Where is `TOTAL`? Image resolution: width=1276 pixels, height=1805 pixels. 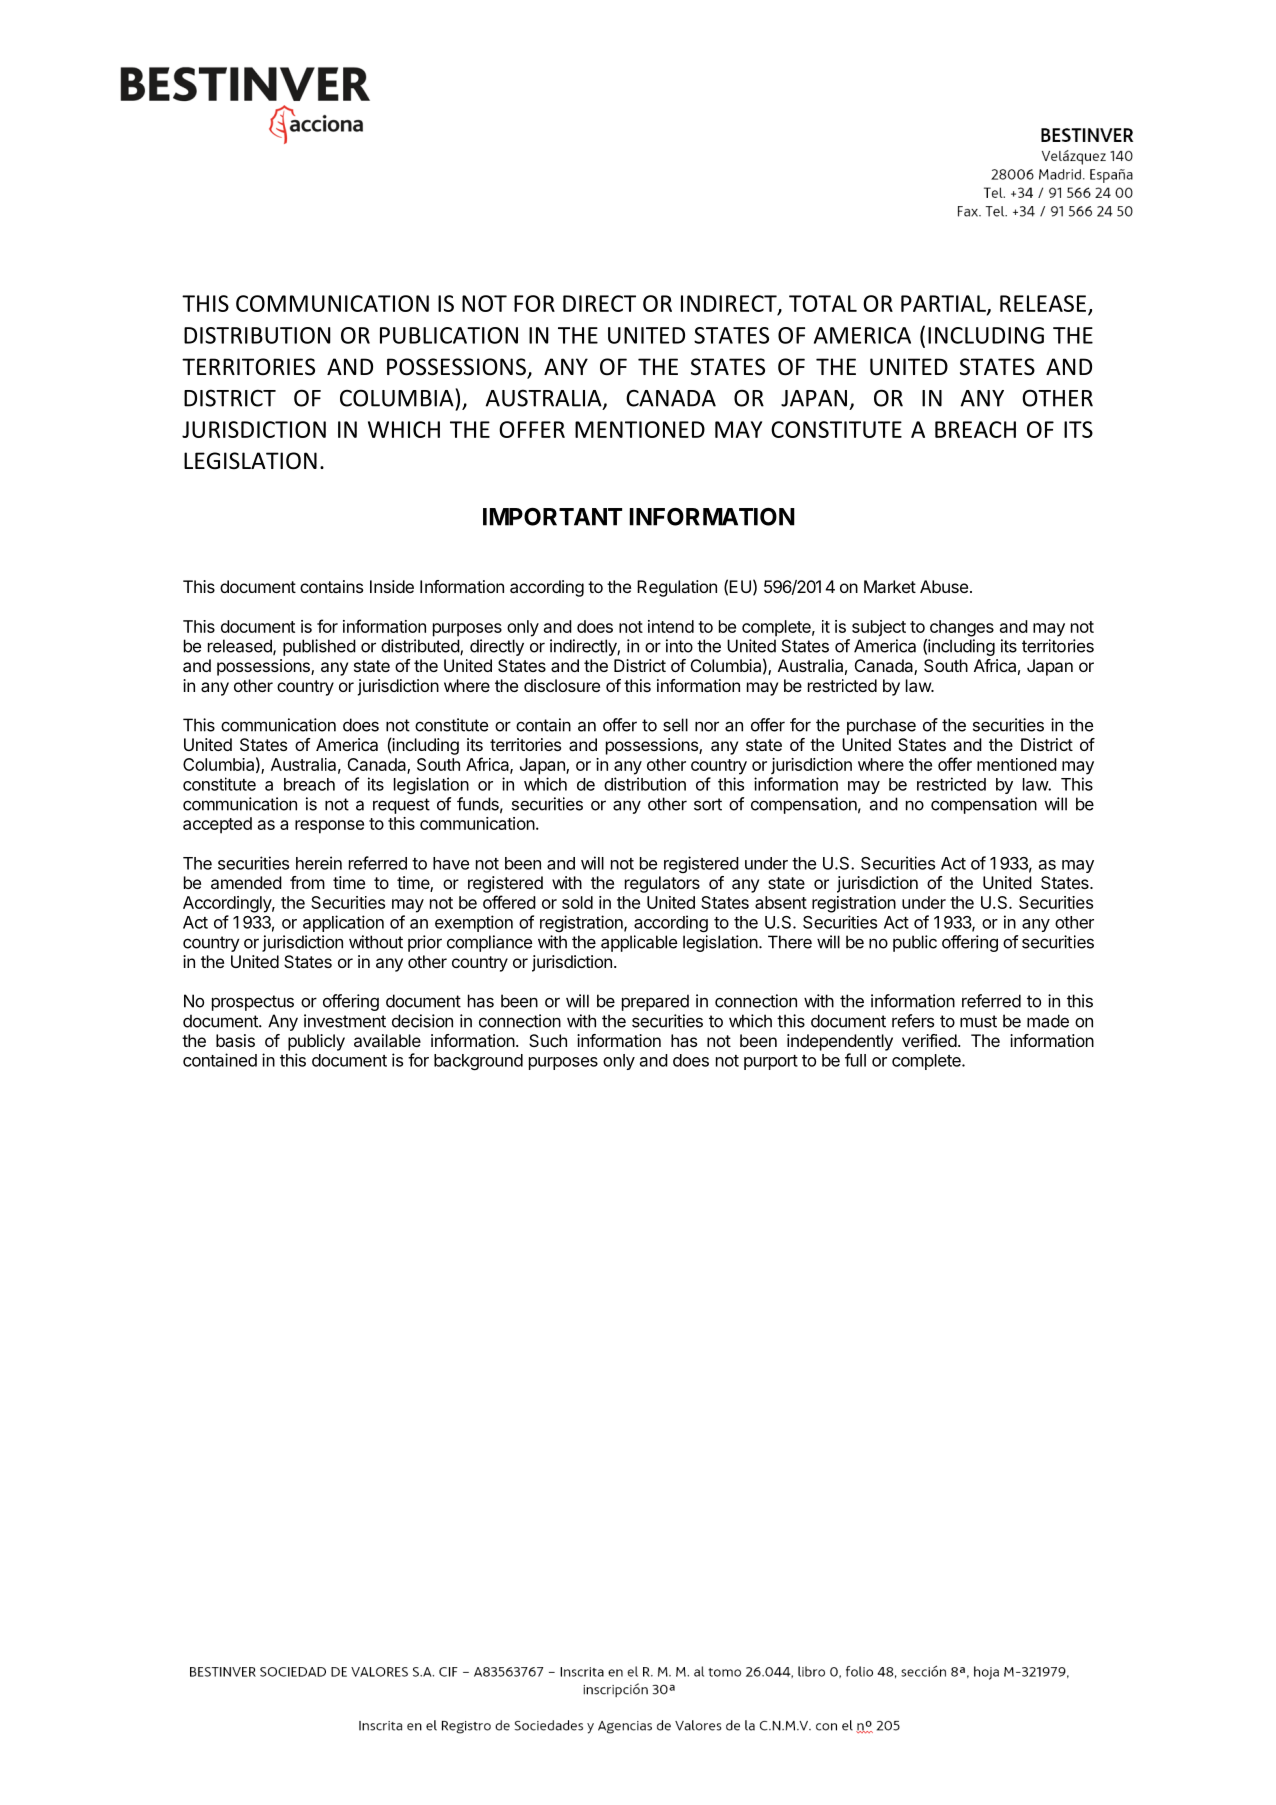
TOTAL is located at coordinates (823, 303).
